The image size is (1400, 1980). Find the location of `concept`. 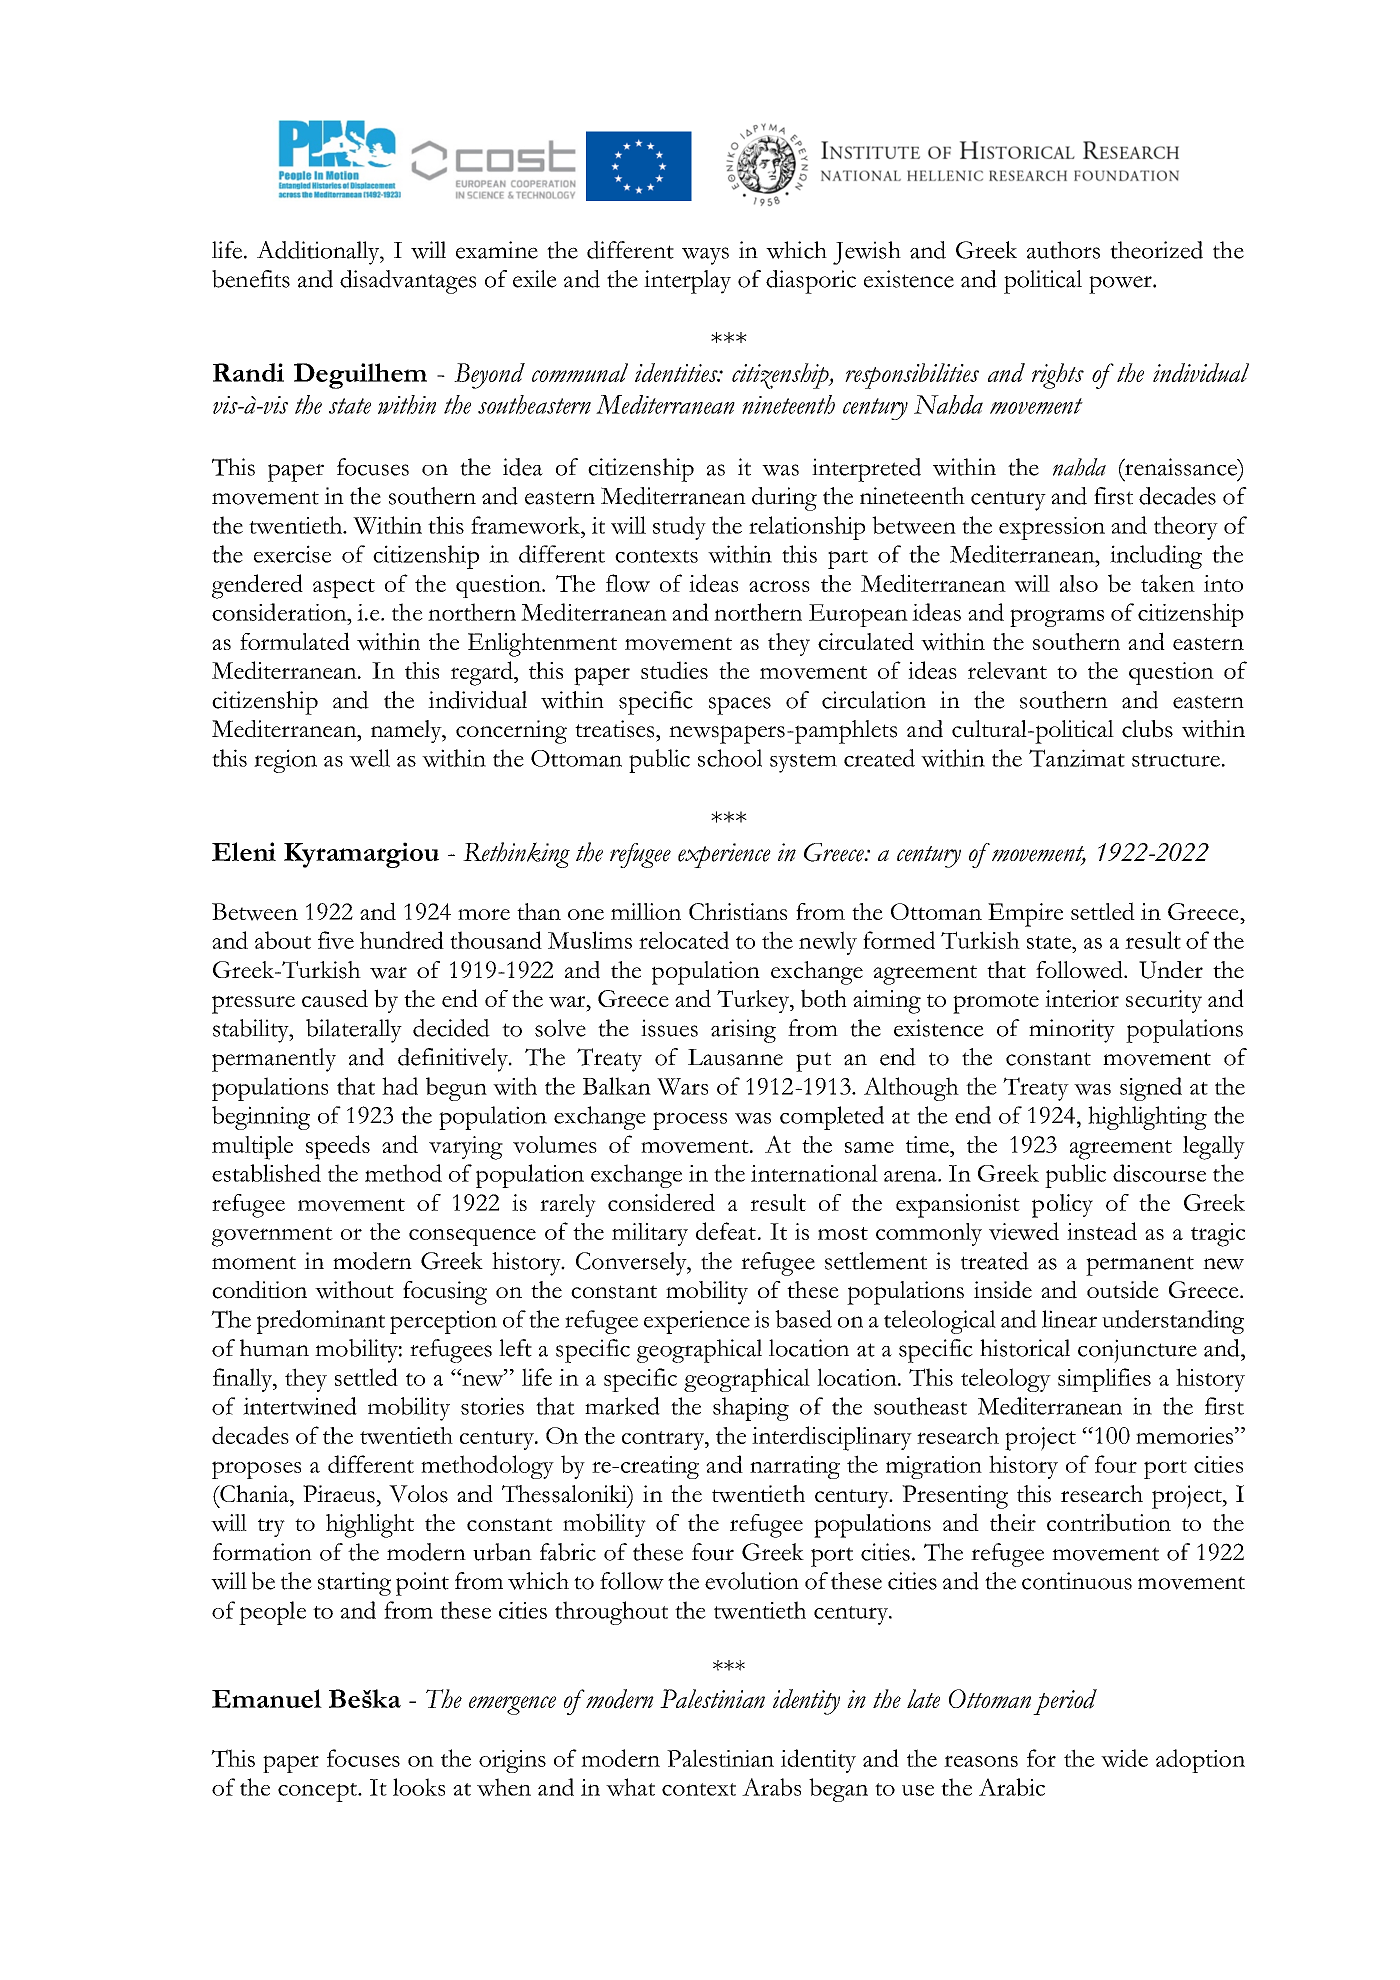

concept is located at coordinates (318, 1792).
